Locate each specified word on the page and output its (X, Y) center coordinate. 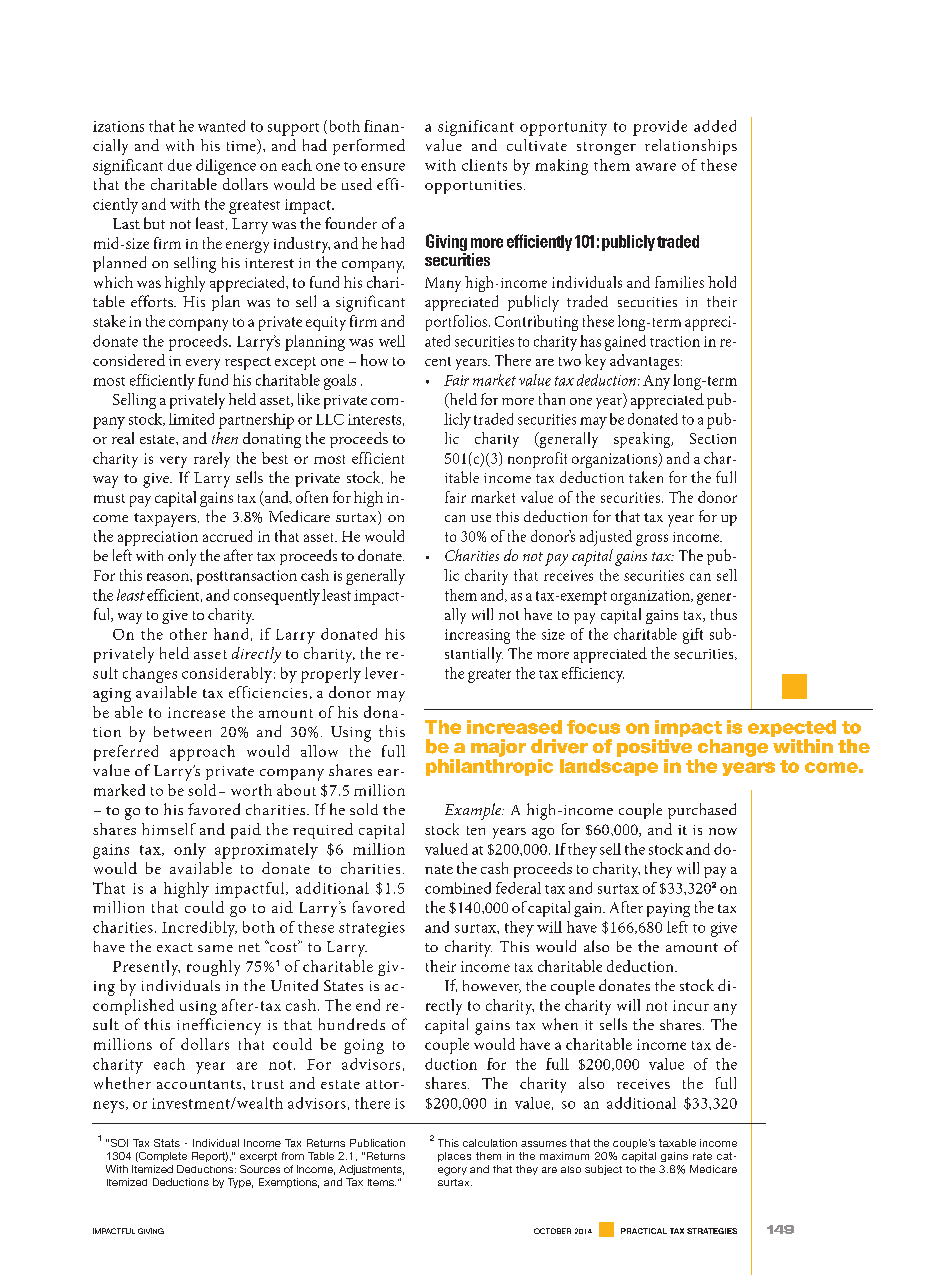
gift (693, 636)
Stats (167, 1143)
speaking (643, 440)
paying (668, 910)
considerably (227, 675)
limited (191, 419)
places (454, 1157)
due (180, 165)
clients (484, 165)
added (715, 126)
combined (458, 888)
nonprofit (537, 460)
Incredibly (199, 929)
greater (489, 676)
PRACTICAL (644, 1231)
